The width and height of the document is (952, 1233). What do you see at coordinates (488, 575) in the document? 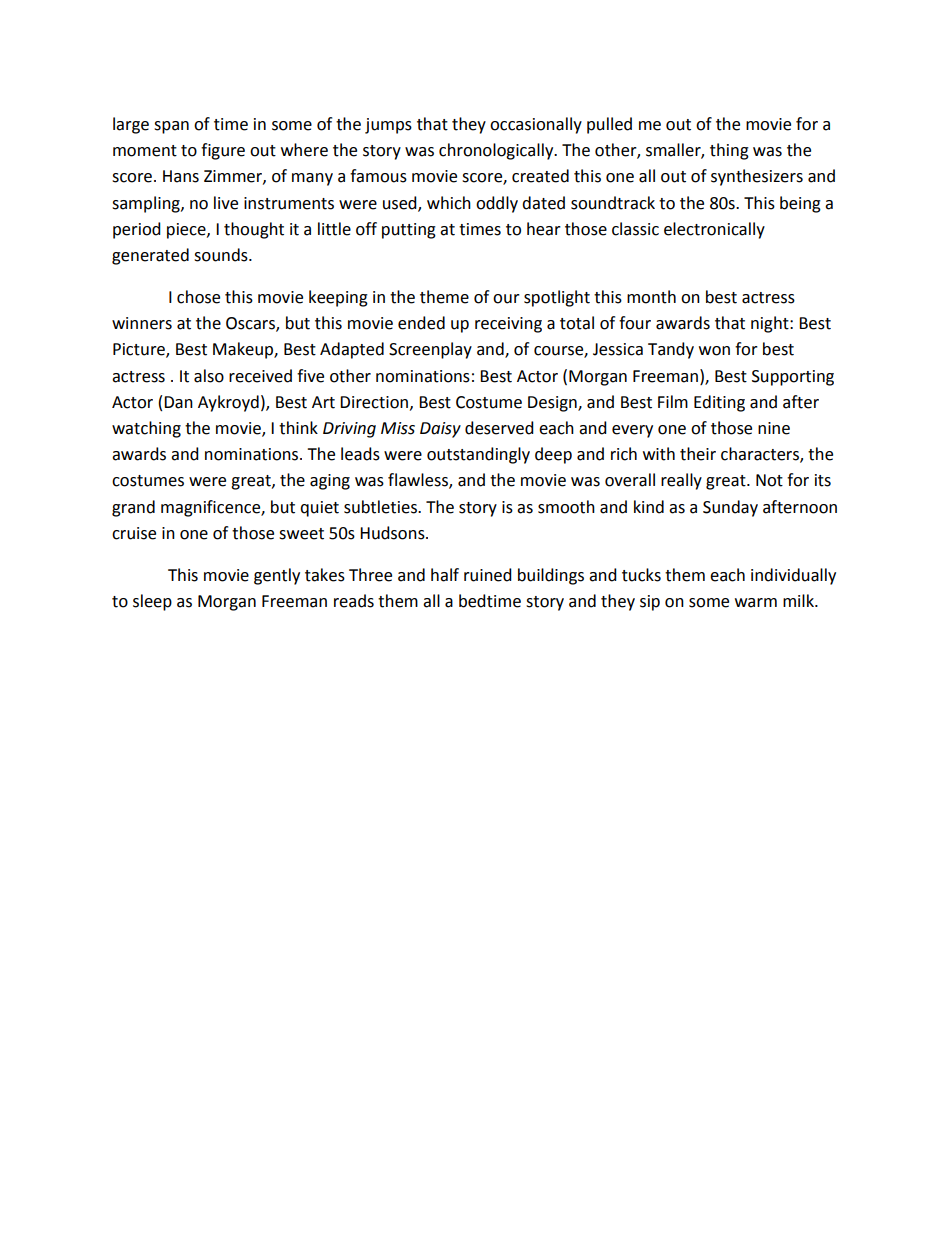
I see `ruined` at bounding box center [488, 575].
